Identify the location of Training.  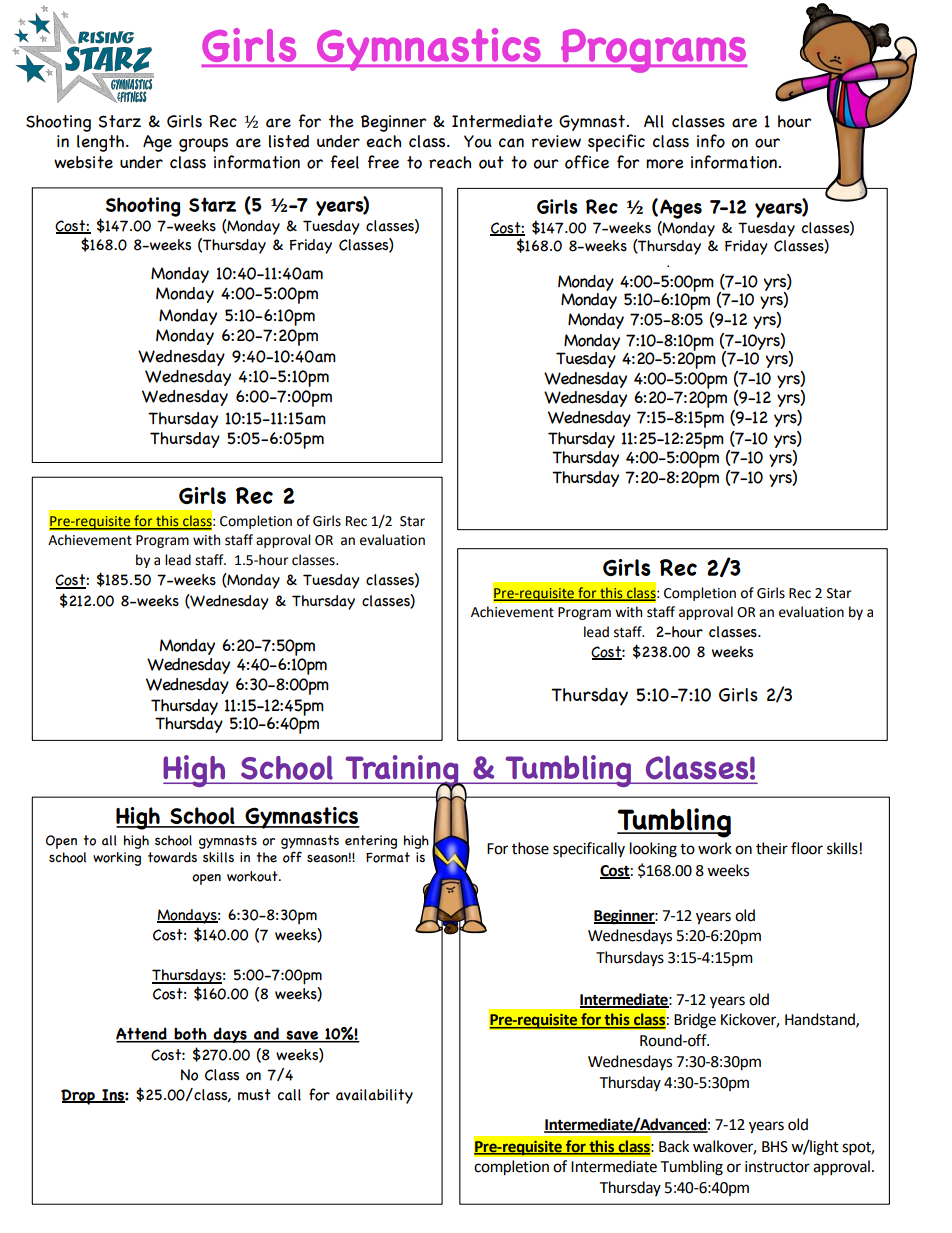
(402, 772).
